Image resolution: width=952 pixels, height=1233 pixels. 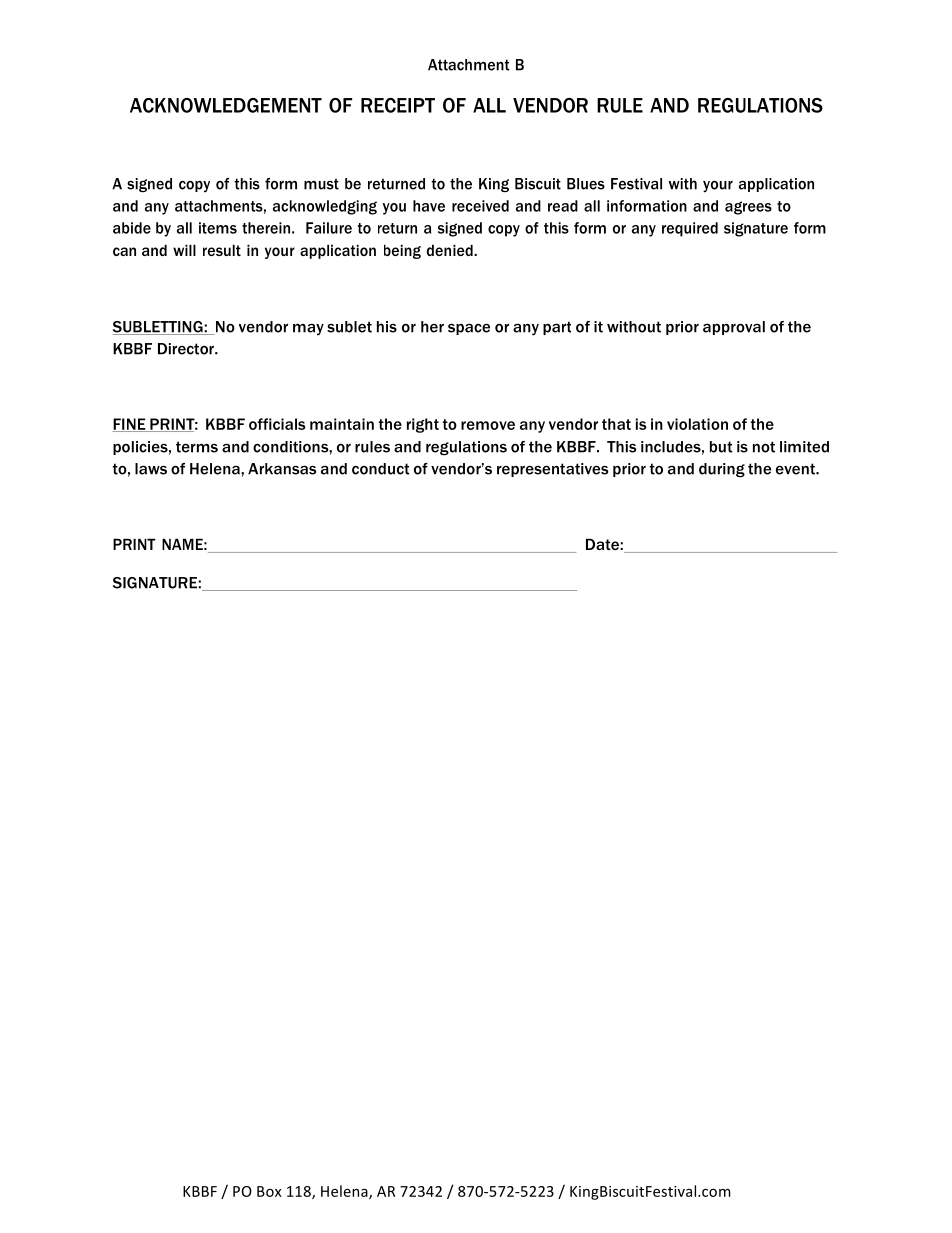 I want to click on remove, so click(x=488, y=425).
